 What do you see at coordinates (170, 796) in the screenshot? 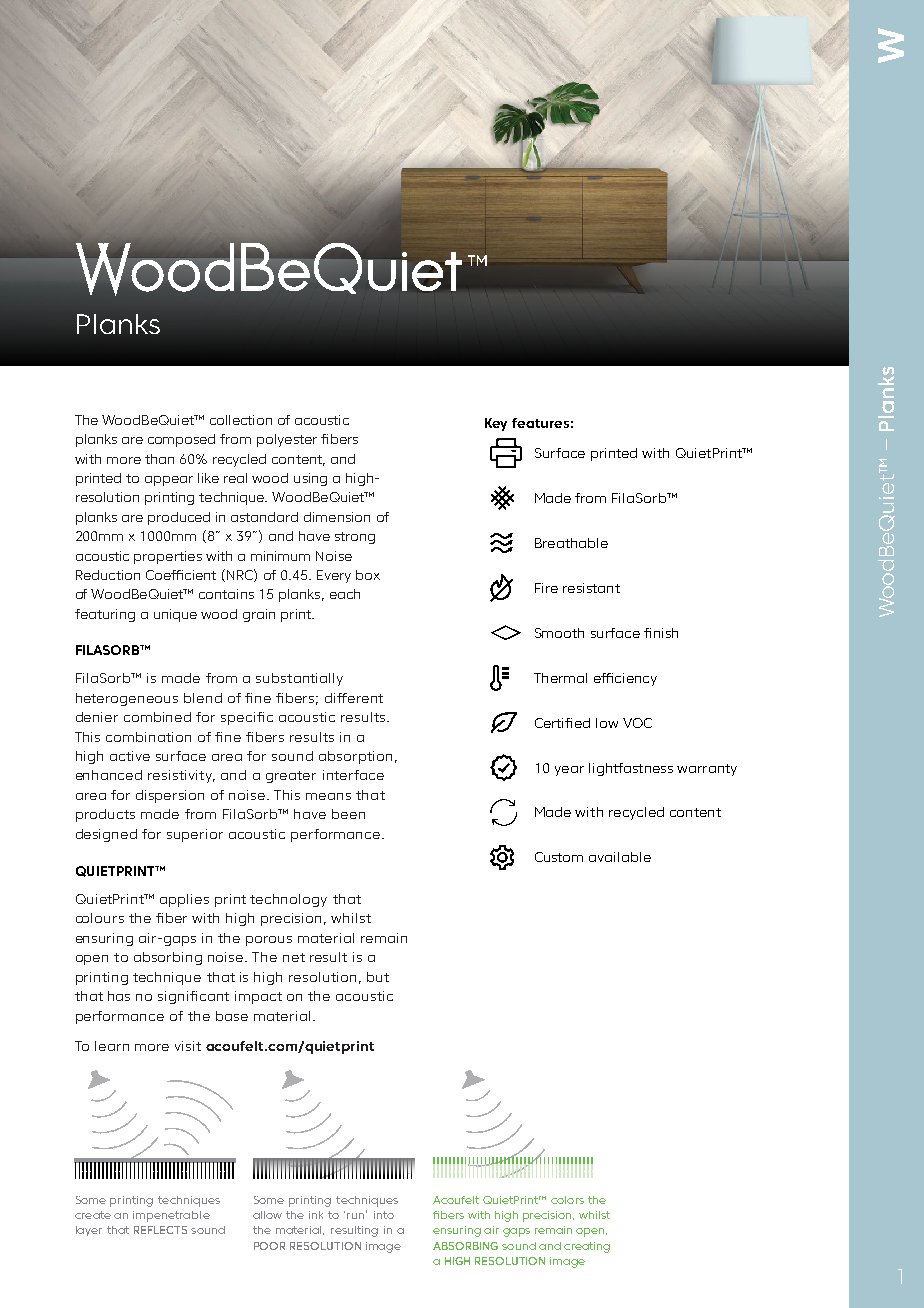
I see `dispersion` at bounding box center [170, 796].
